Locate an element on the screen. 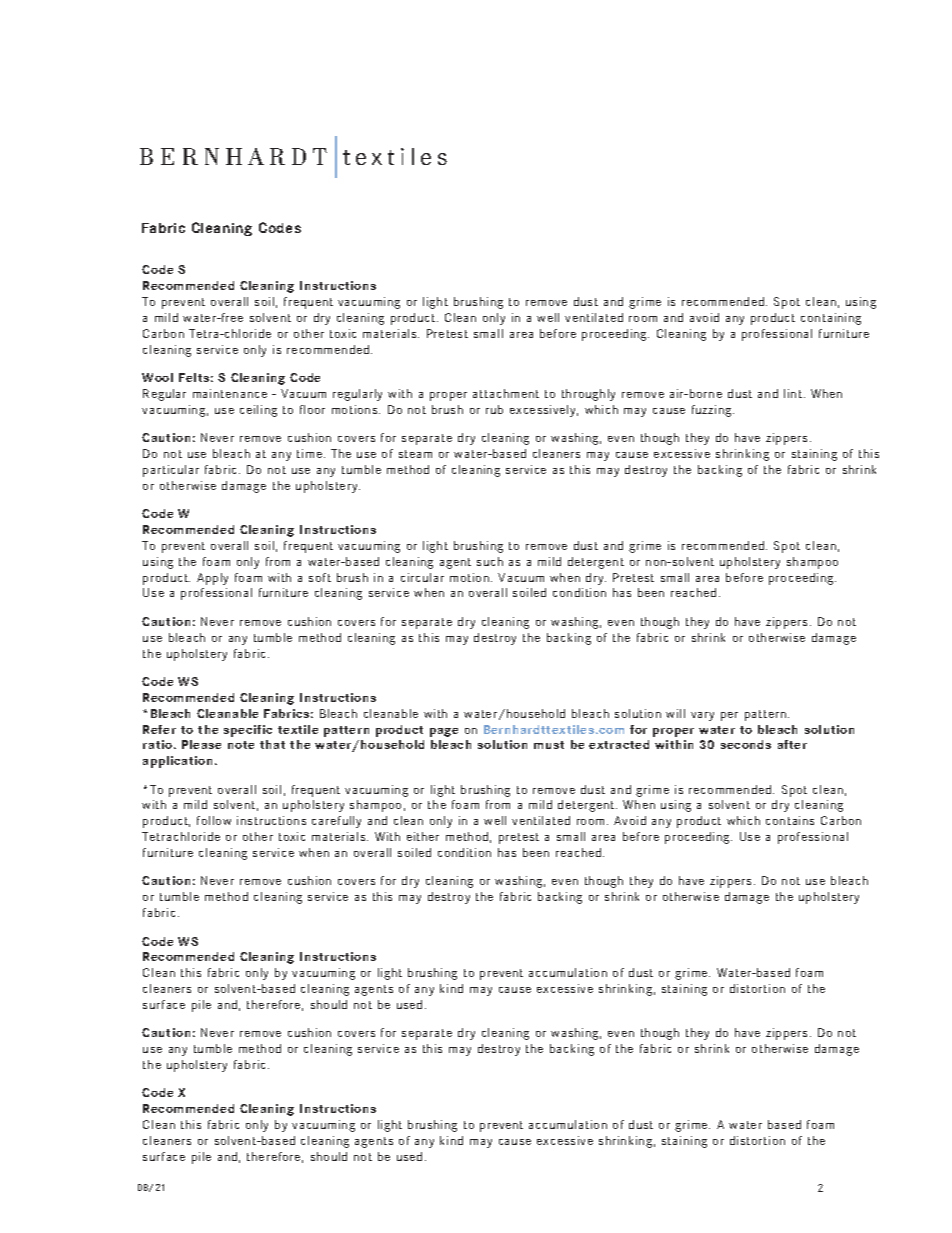  attachment is located at coordinates (506, 393).
